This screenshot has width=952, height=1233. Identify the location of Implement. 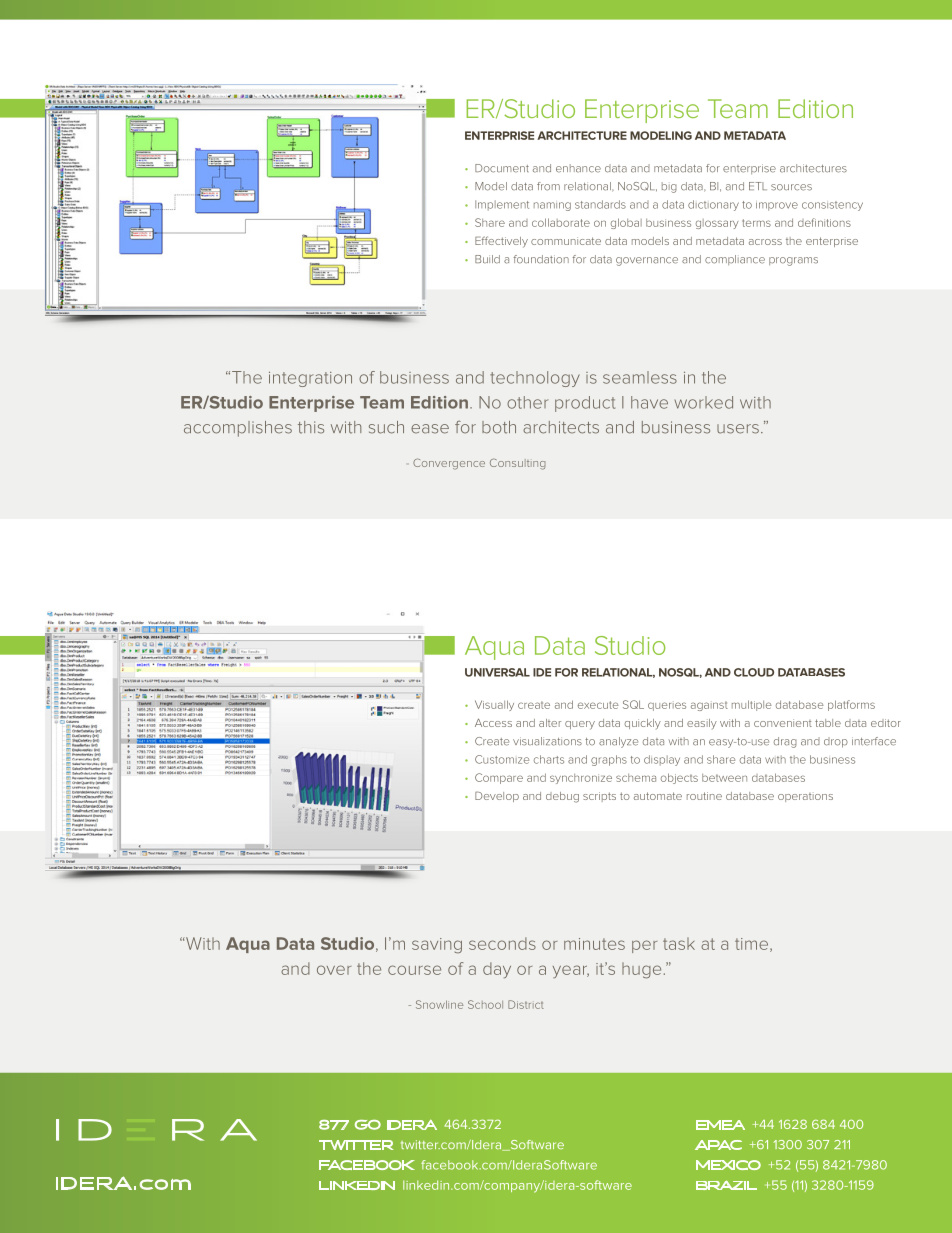
(502, 205).
